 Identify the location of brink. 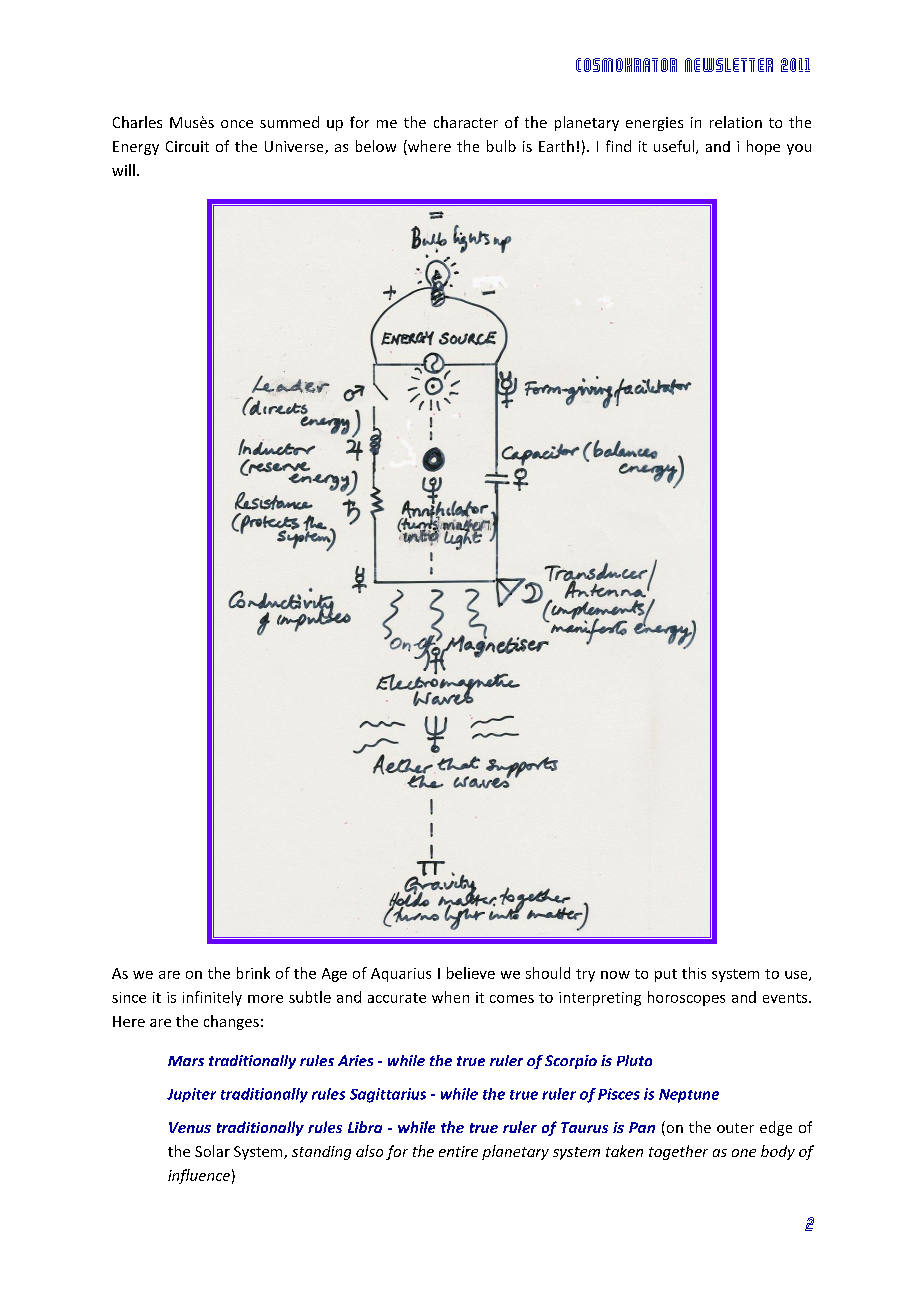
(253, 973).
